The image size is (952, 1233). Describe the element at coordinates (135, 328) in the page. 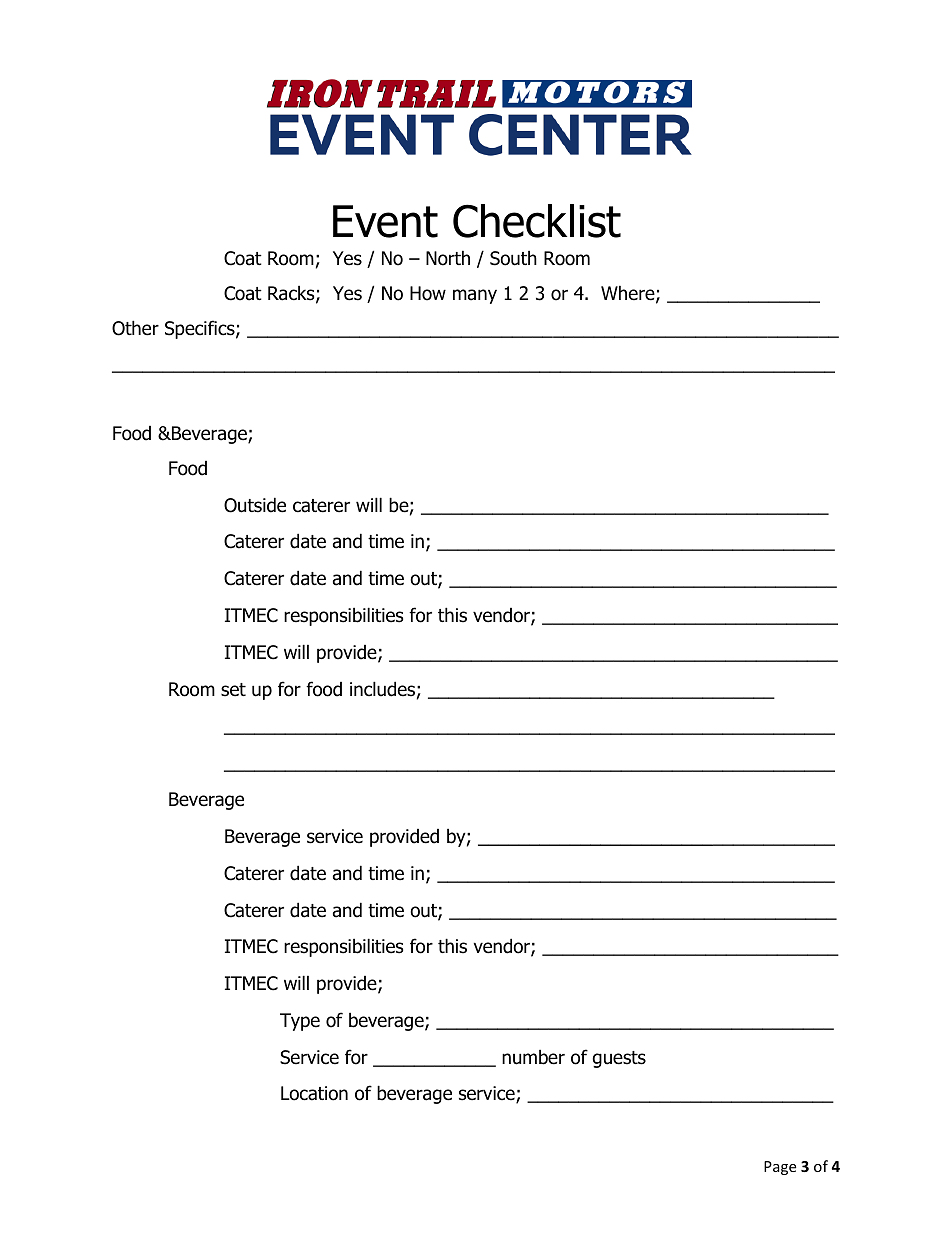

I see `Other` at that location.
